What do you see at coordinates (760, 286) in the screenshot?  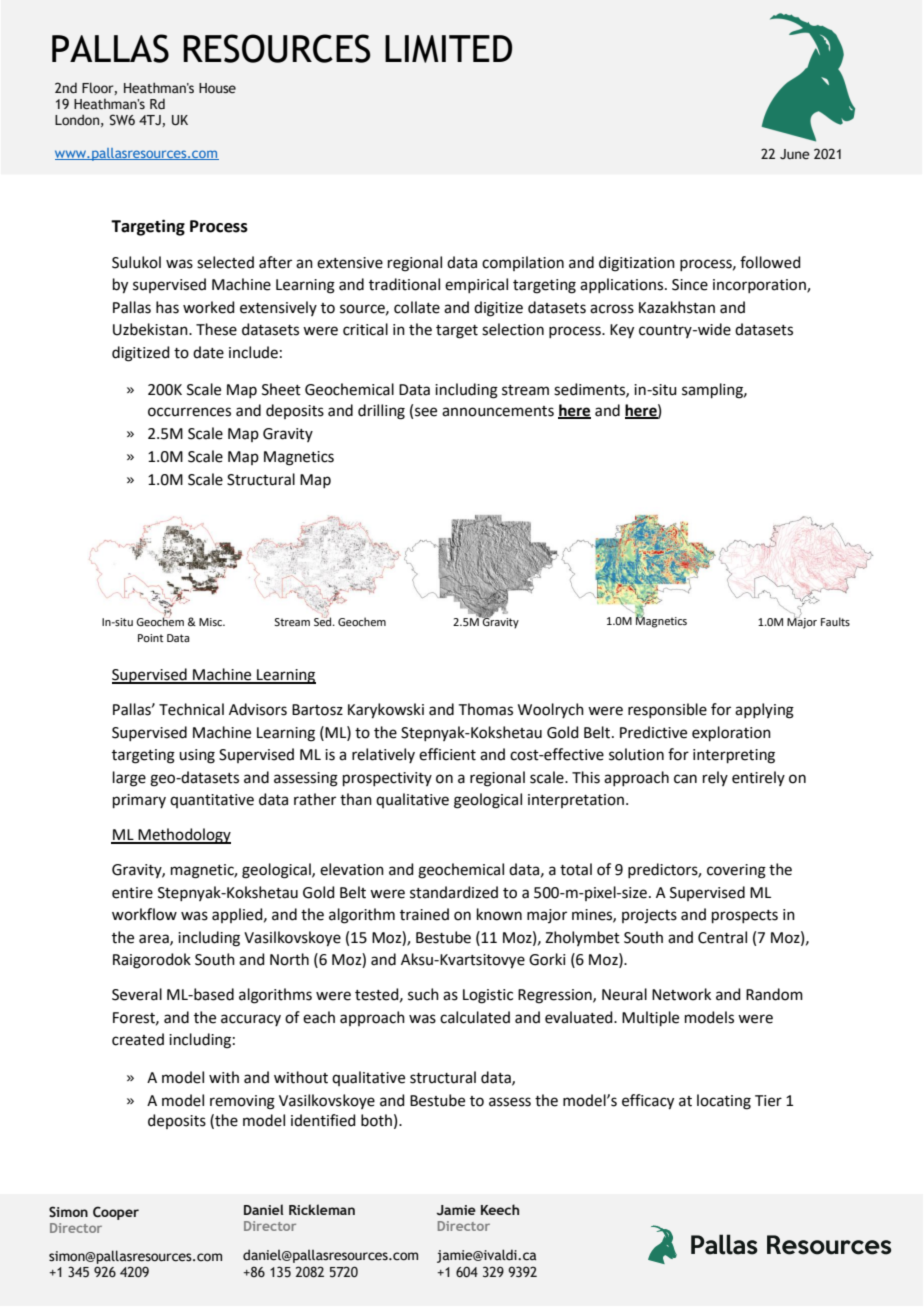 I see `incorporation` at bounding box center [760, 286].
